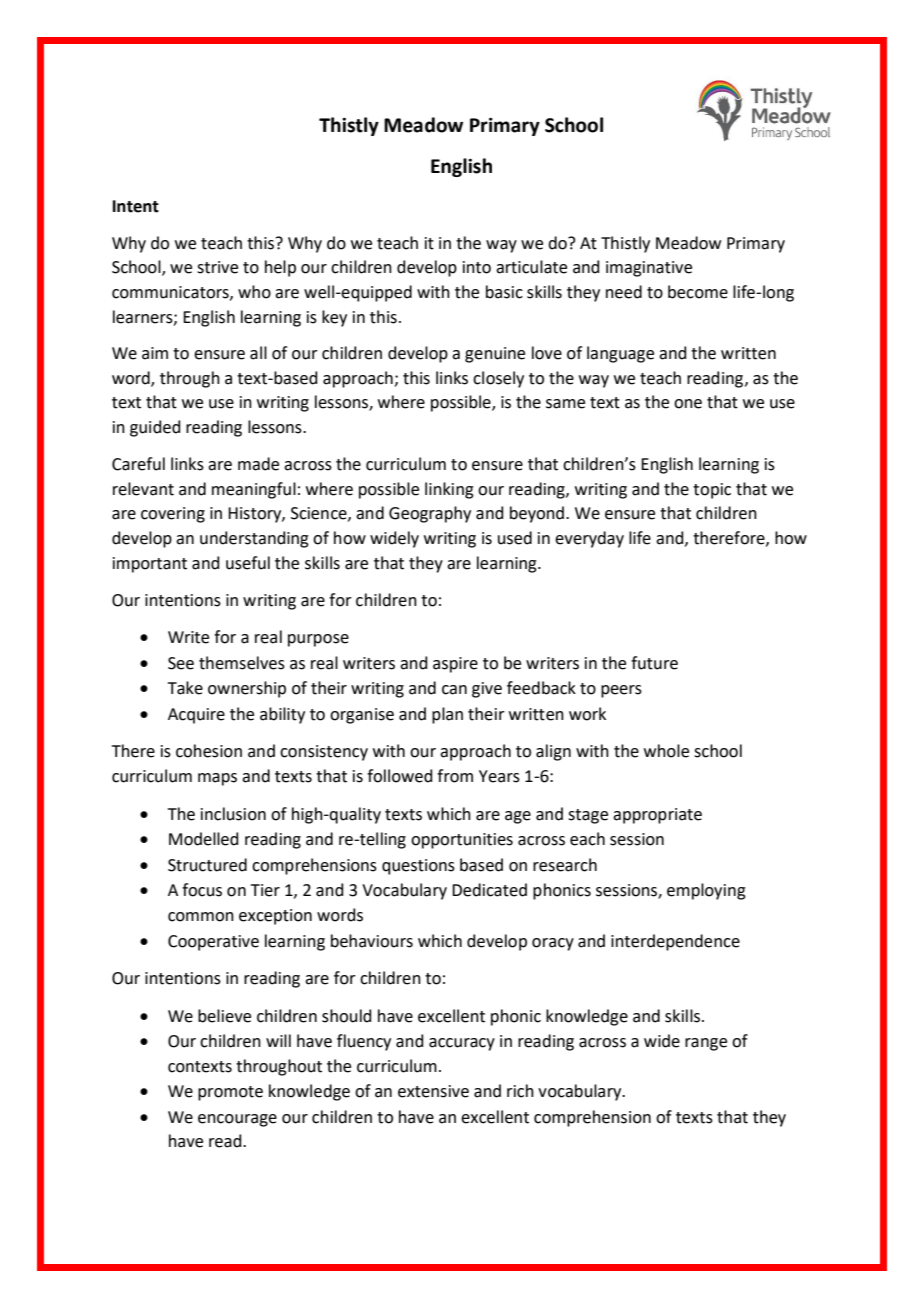 The image size is (924, 1308). What do you see at coordinates (477, 267) in the screenshot?
I see `into` at bounding box center [477, 267].
